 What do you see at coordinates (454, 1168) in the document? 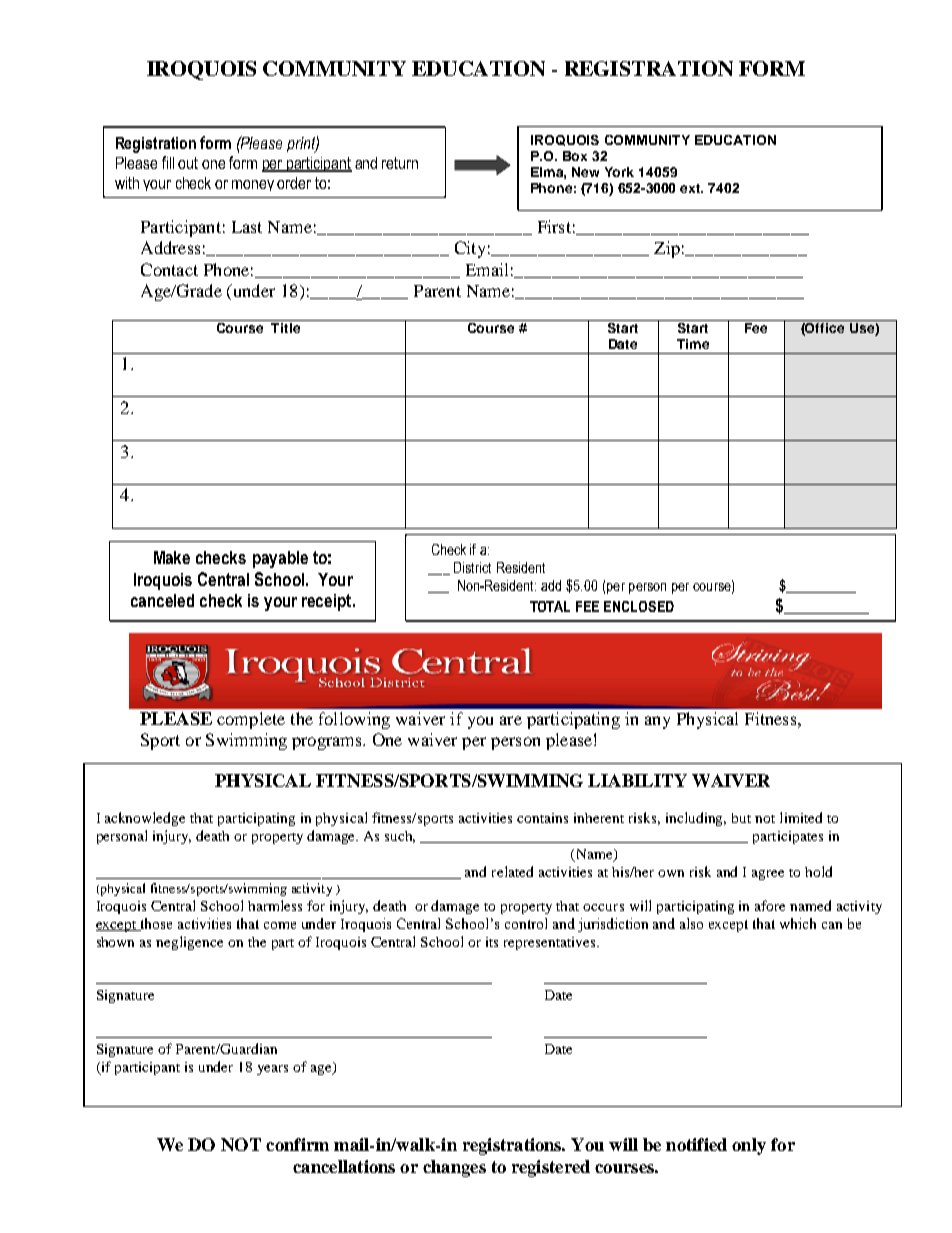
I see `changes` at bounding box center [454, 1168].
